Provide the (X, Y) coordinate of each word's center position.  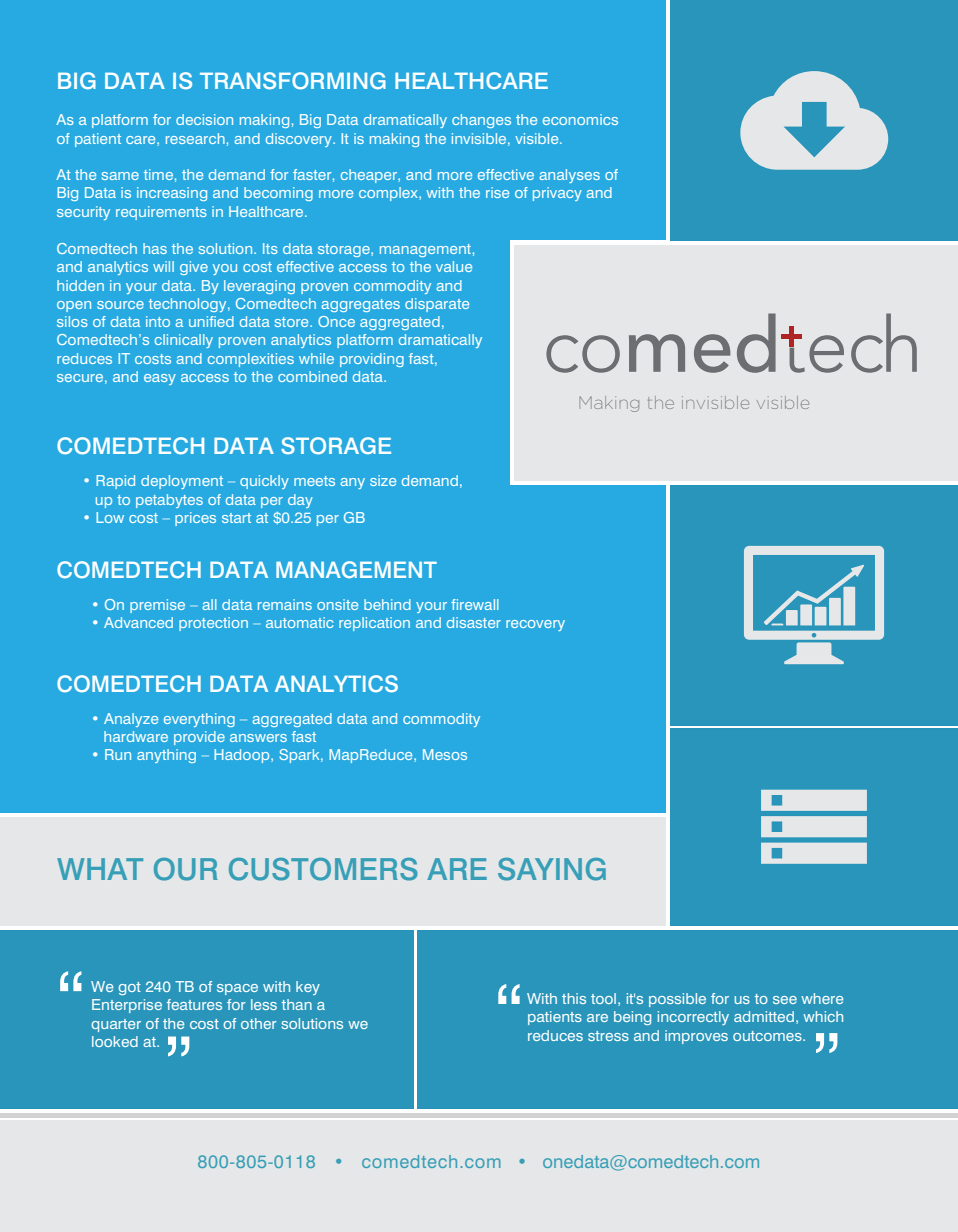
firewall (475, 604)
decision (204, 119)
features (194, 1004)
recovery (535, 625)
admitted (764, 1016)
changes (481, 121)
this (574, 998)
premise (157, 606)
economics (580, 119)
